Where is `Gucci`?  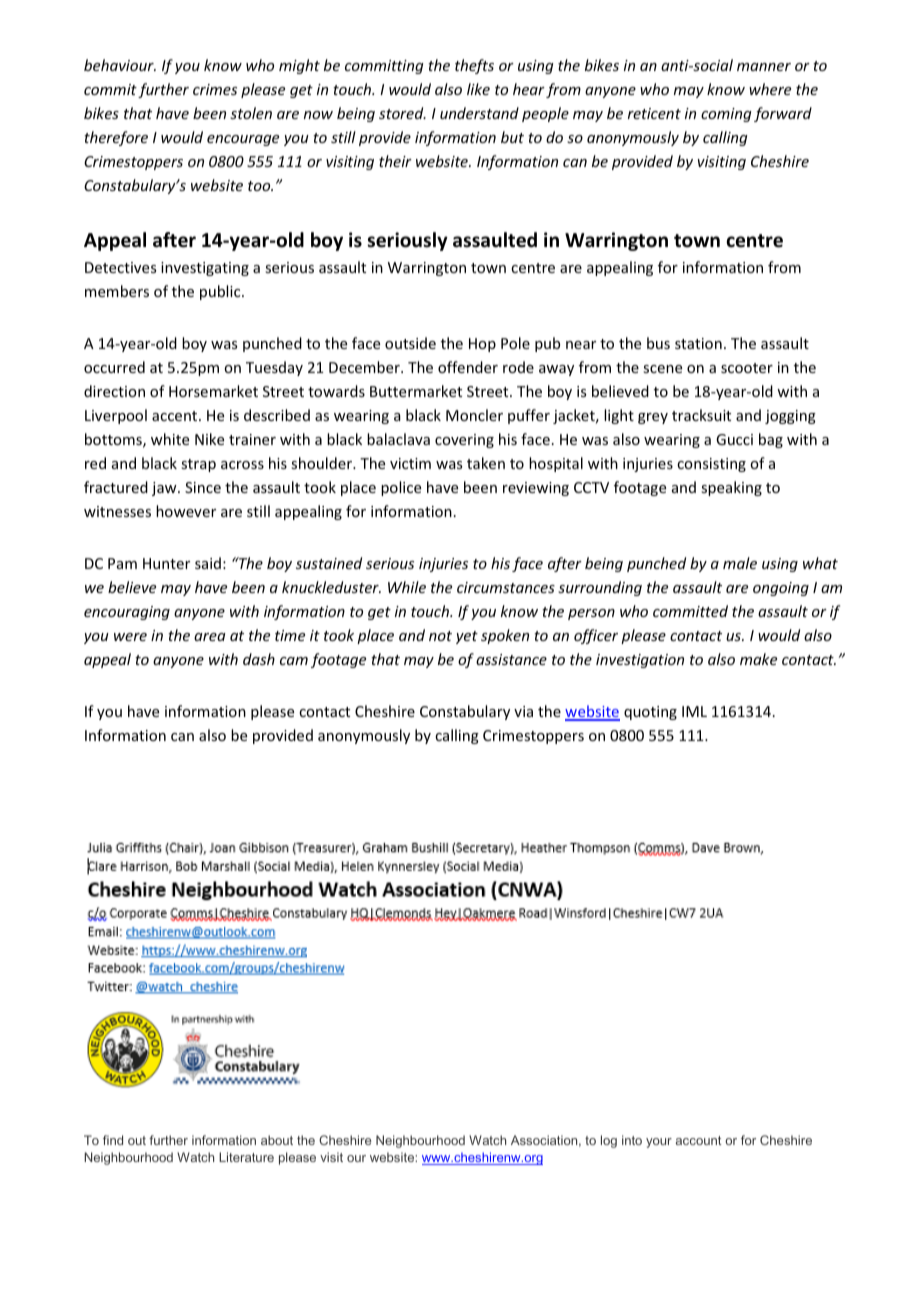 Gucci is located at coordinates (734, 439).
